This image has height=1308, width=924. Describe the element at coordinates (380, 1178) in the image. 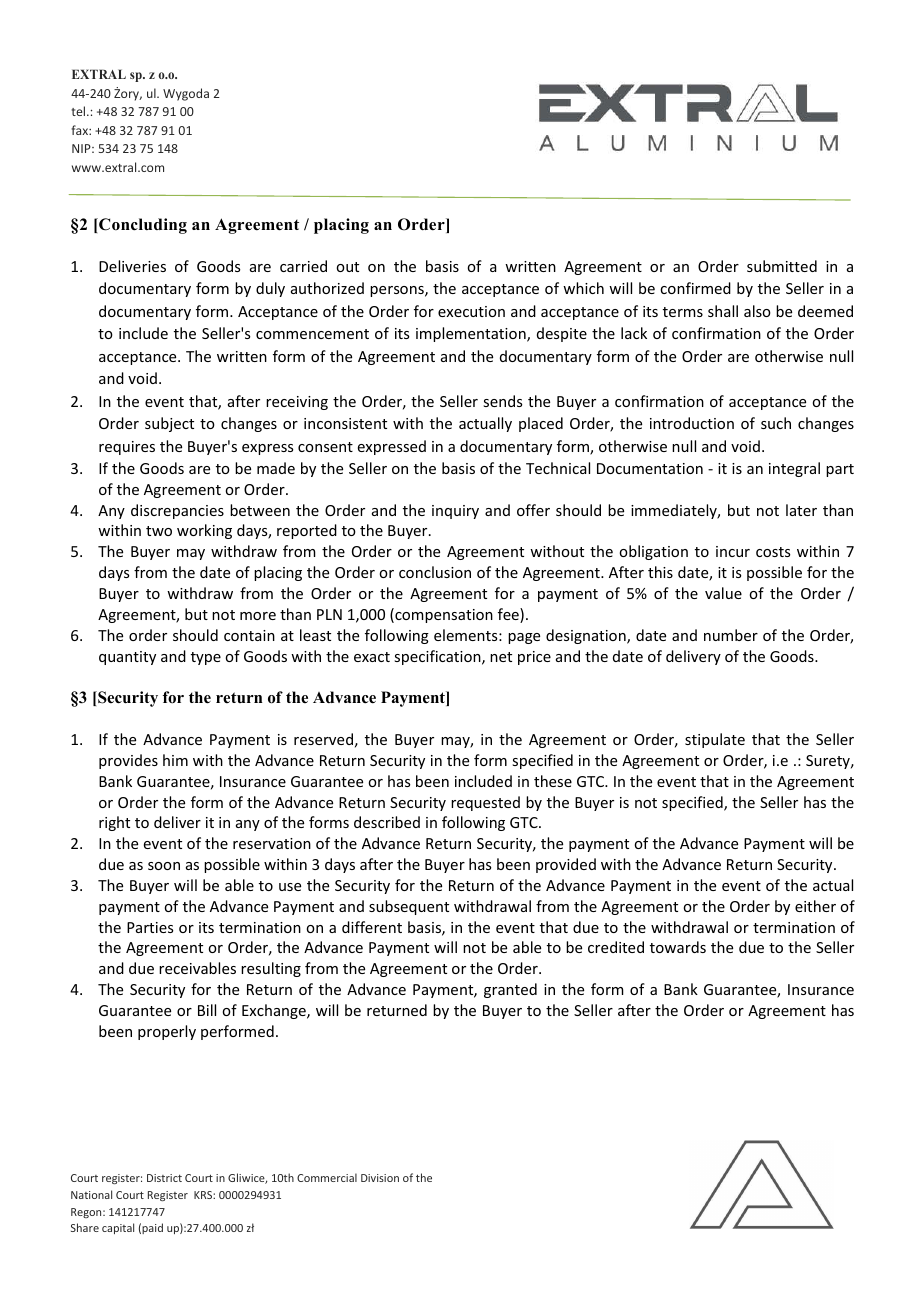

I see `Division` at that location.
